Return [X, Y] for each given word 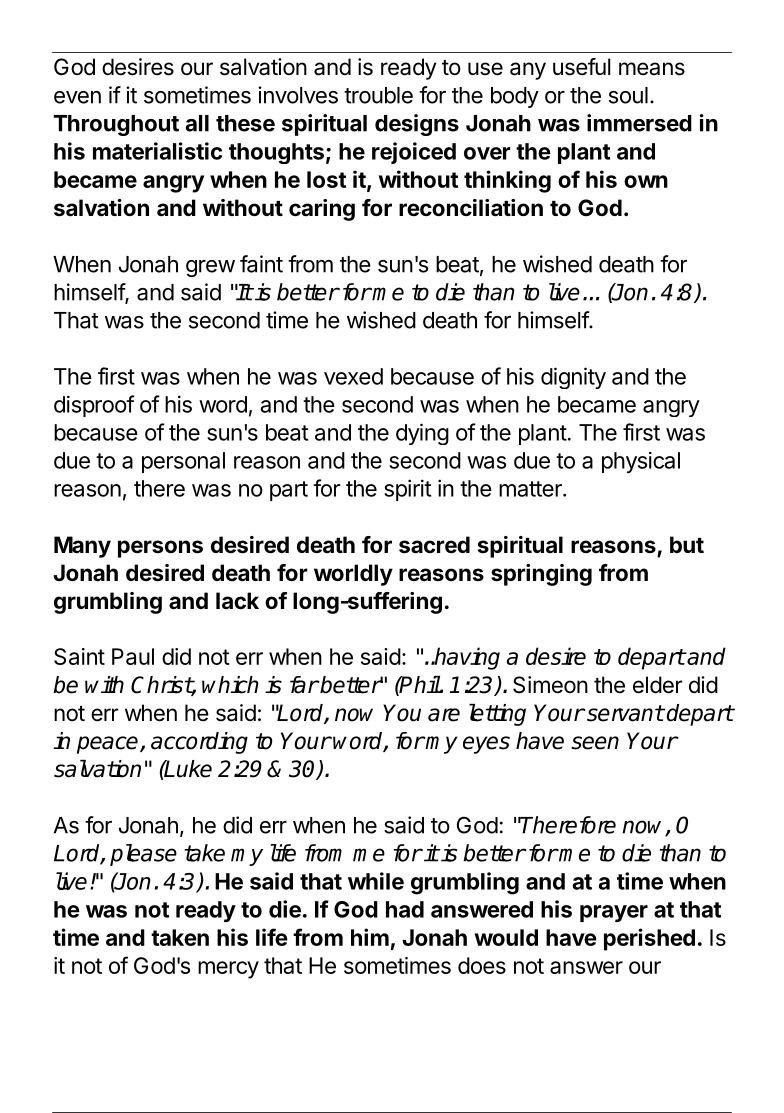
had [405, 909]
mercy [228, 970]
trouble [378, 95]
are [444, 715]
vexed [353, 376]
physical [641, 462]
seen [595, 743]
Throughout [116, 125]
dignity [573, 378]
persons [160, 549]
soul [628, 95]
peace [109, 745]
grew [210, 268]
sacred [434, 545]
